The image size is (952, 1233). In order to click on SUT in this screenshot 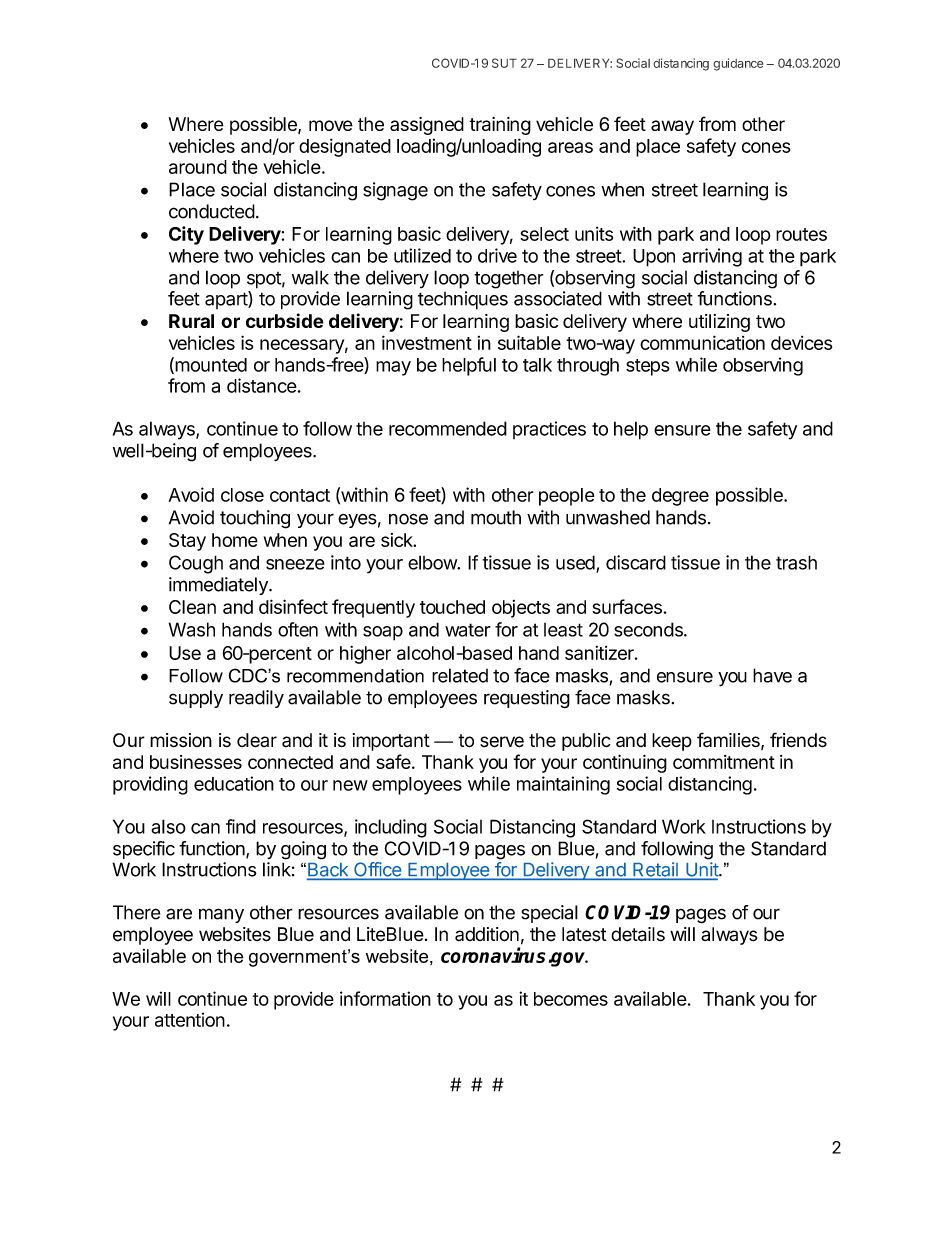, I will do `click(504, 63)`.
